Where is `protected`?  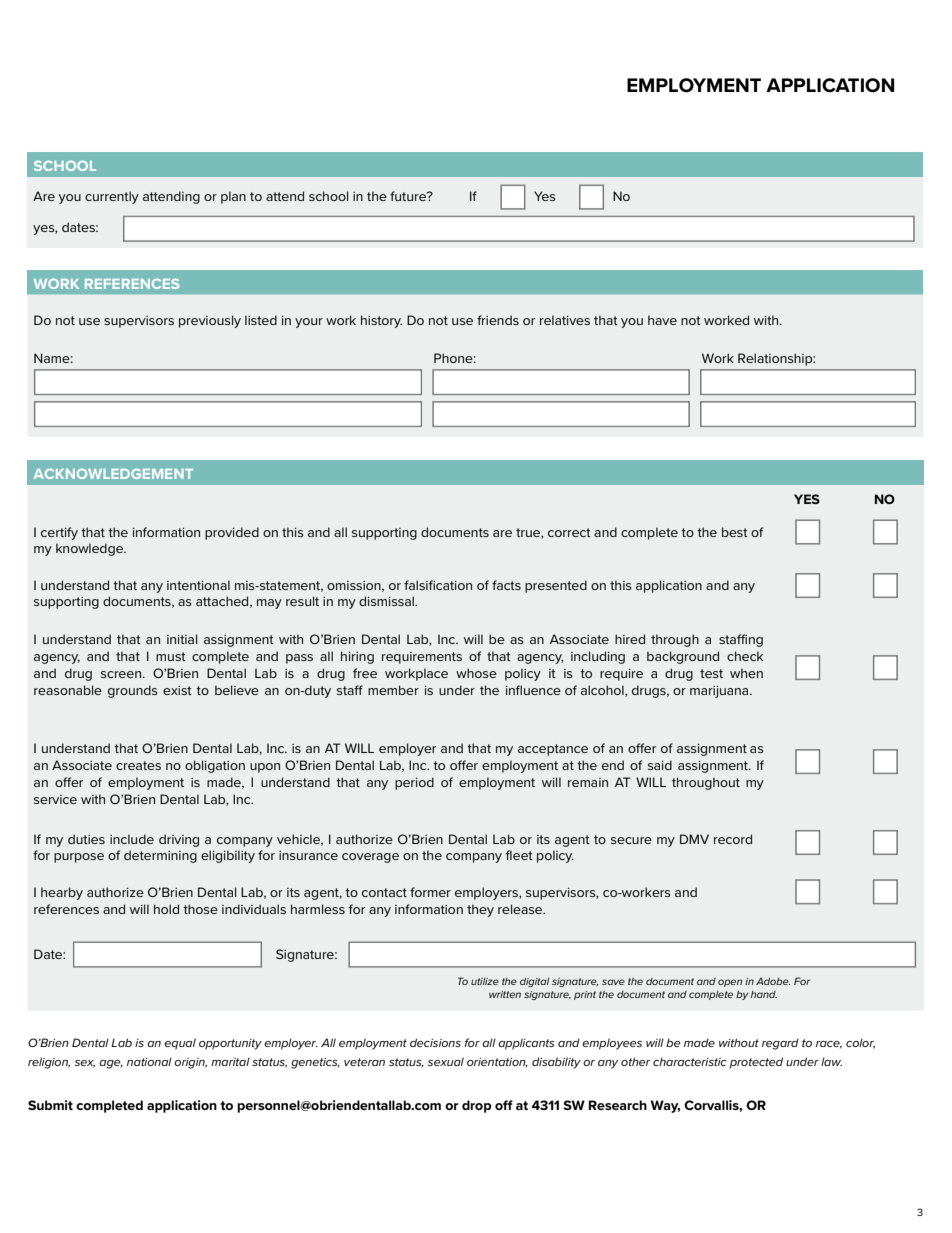 protected is located at coordinates (756, 1063).
